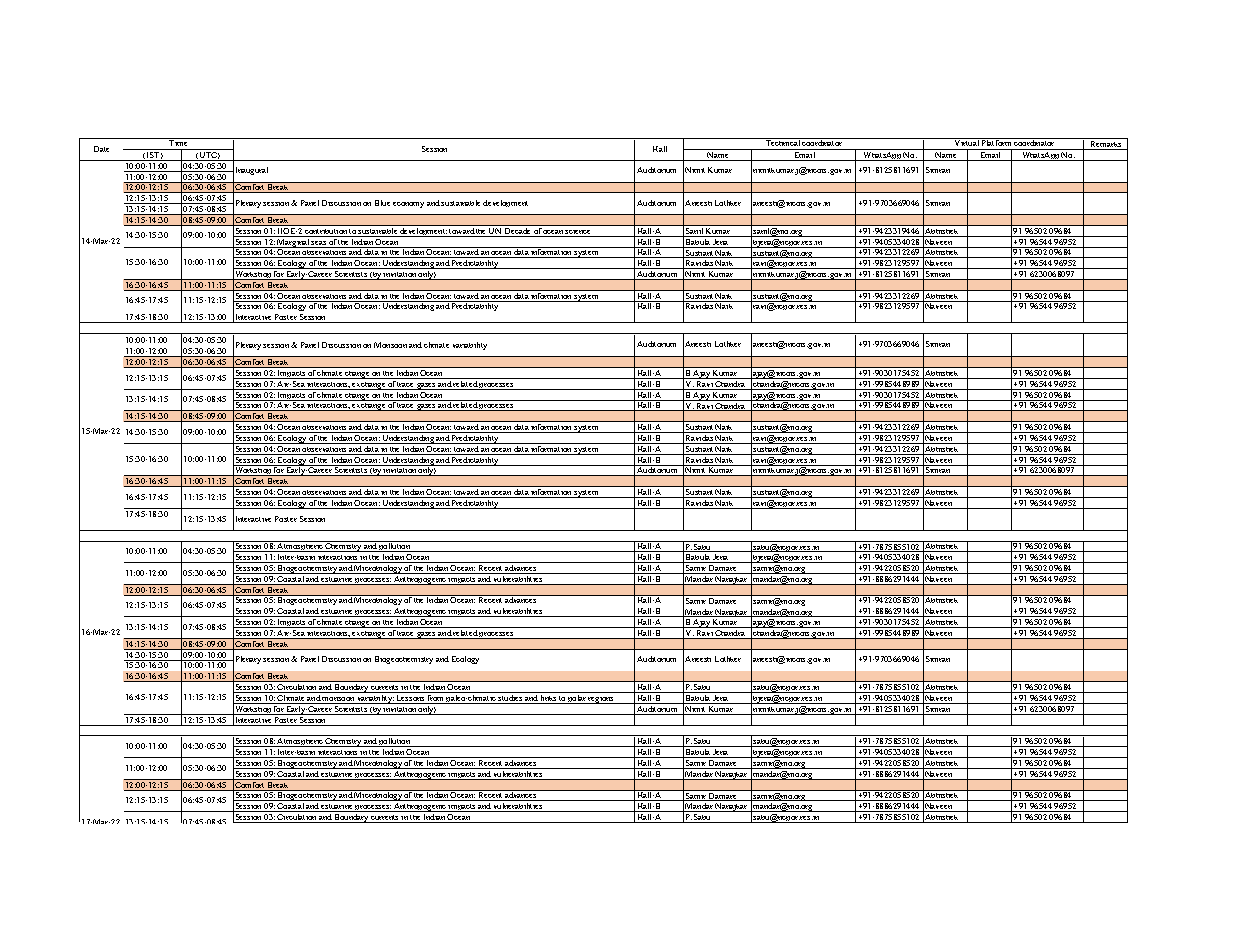 This screenshot has height=952, width=1233. I want to click on science, so click(579, 229).
